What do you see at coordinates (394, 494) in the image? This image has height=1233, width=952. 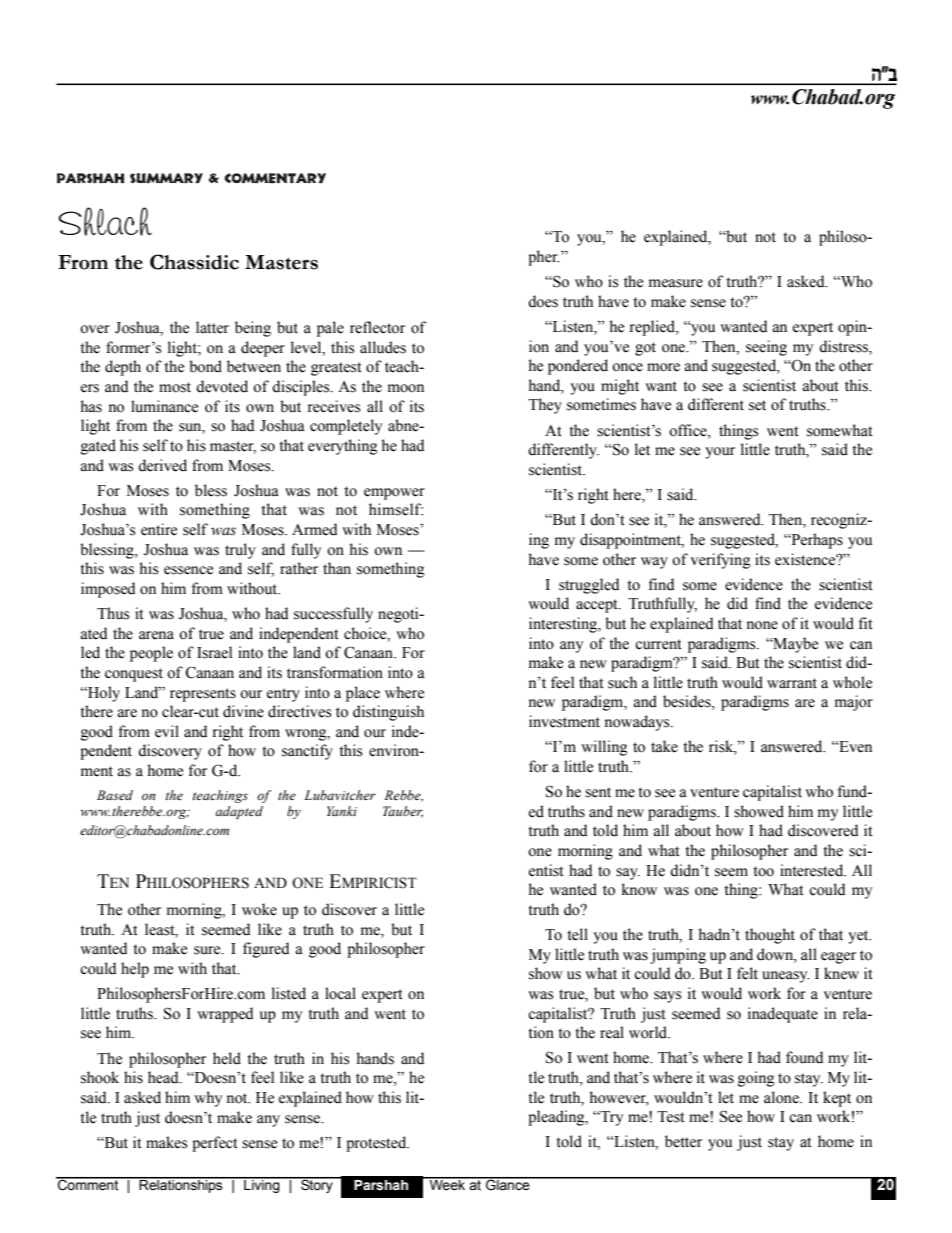 I see `empower` at bounding box center [394, 494].
